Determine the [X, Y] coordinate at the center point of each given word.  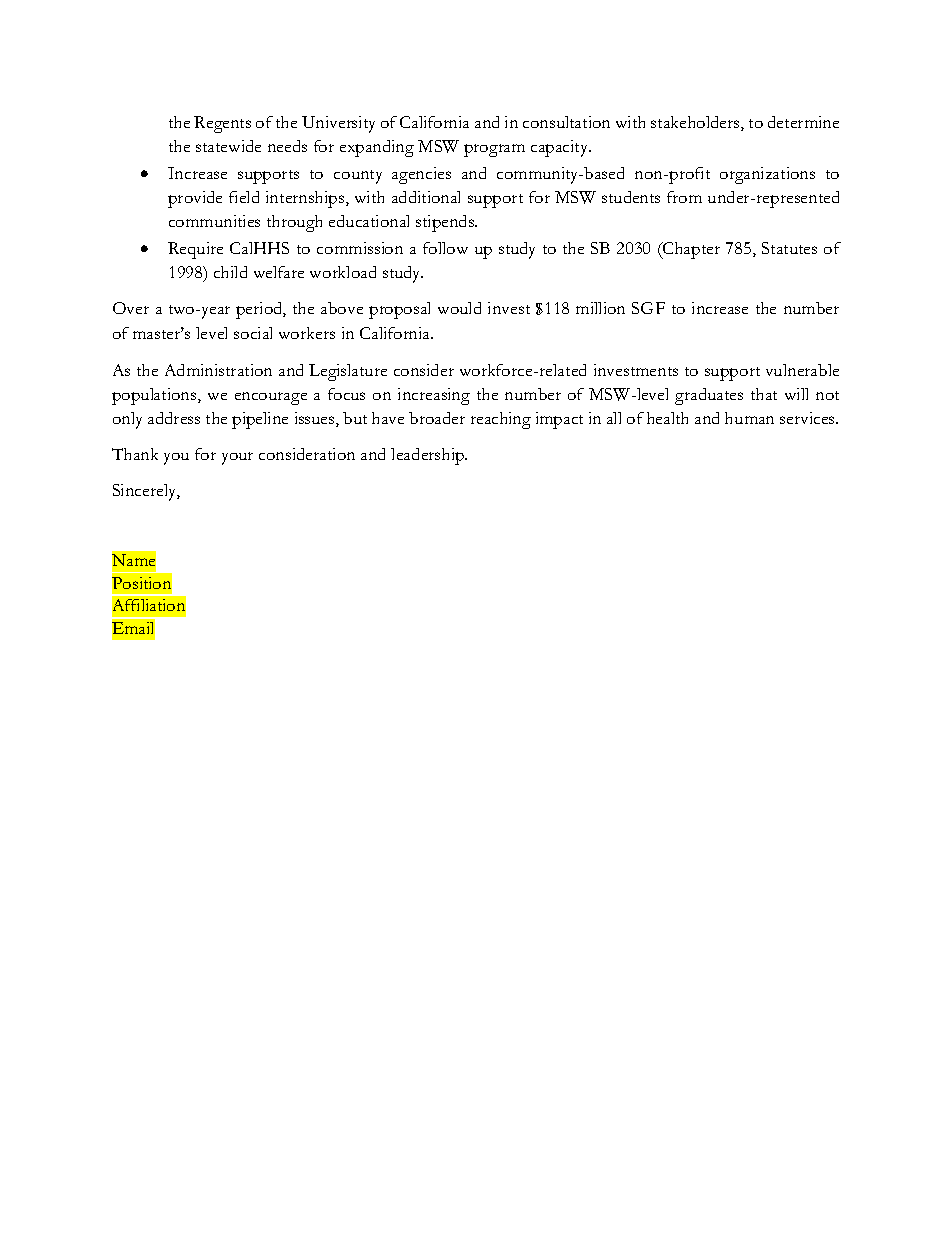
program [494, 150]
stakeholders [696, 123]
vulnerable [802, 370]
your [237, 458]
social [253, 333]
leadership [429, 456]
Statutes [789, 248]
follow [445, 248]
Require [195, 250]
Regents [222, 124]
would [459, 308]
